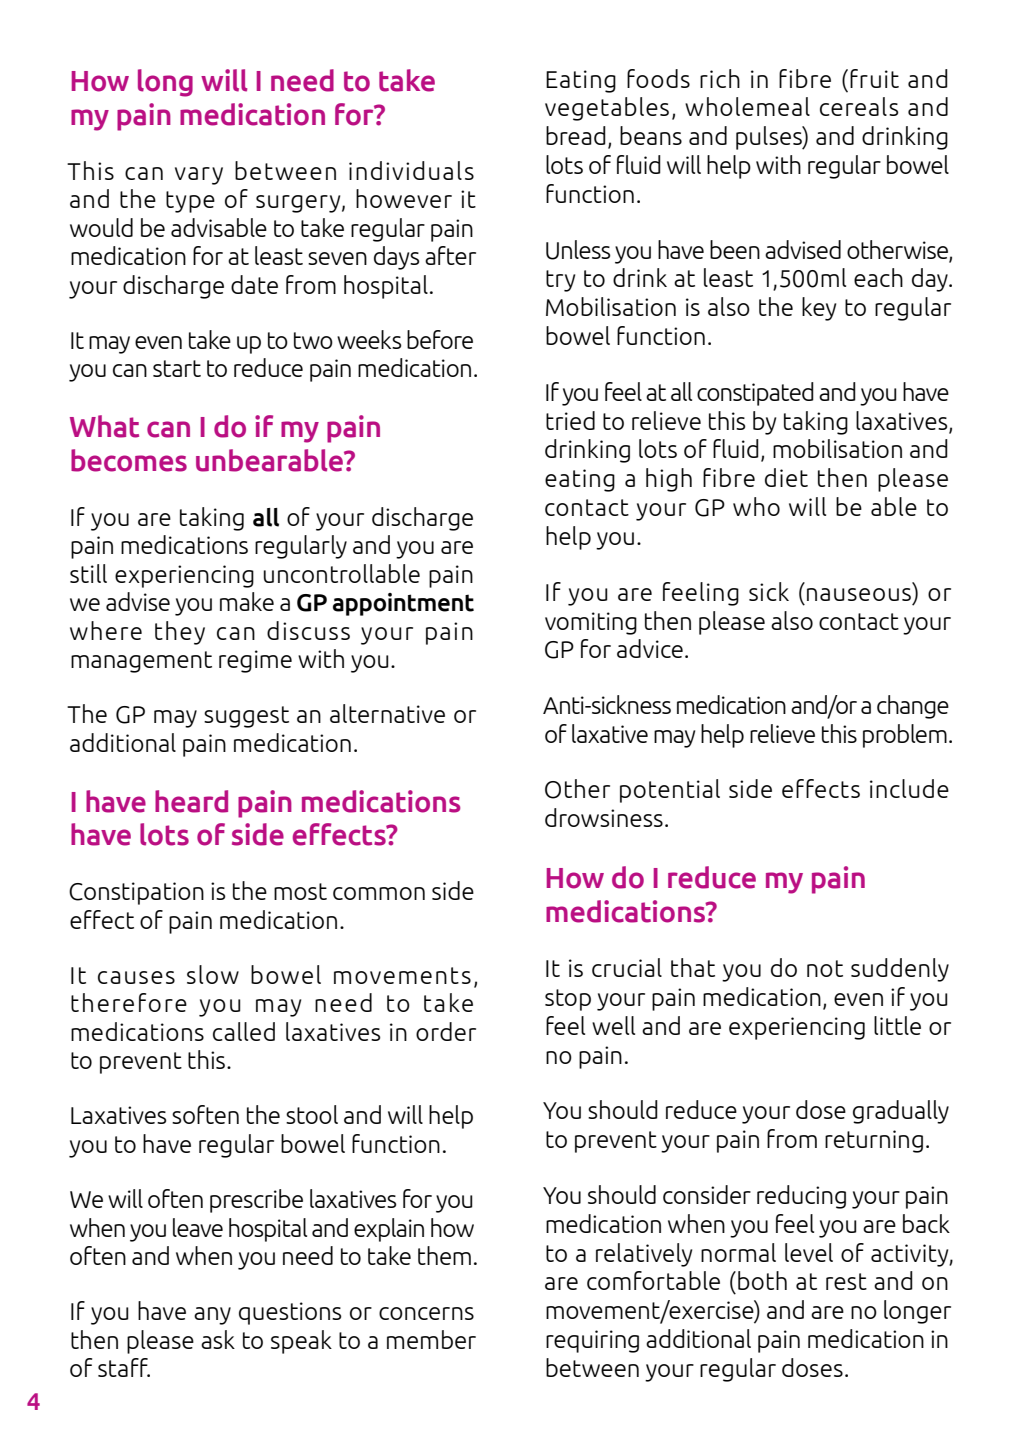 The image size is (1019, 1446). Describe the element at coordinates (212, 1316) in the screenshot. I see `any` at that location.
